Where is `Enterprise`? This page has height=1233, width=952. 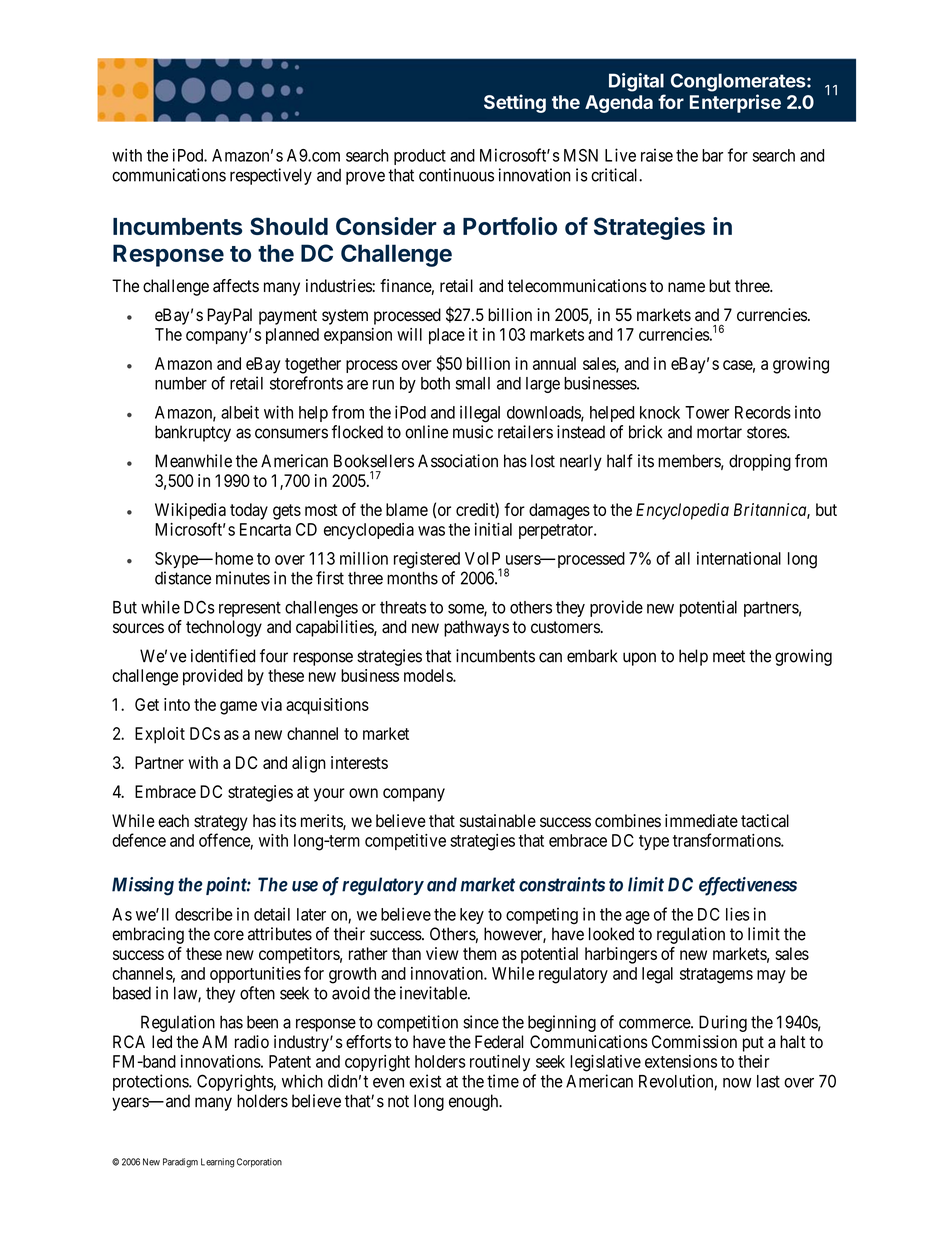 Enterprise is located at coordinates (735, 103).
